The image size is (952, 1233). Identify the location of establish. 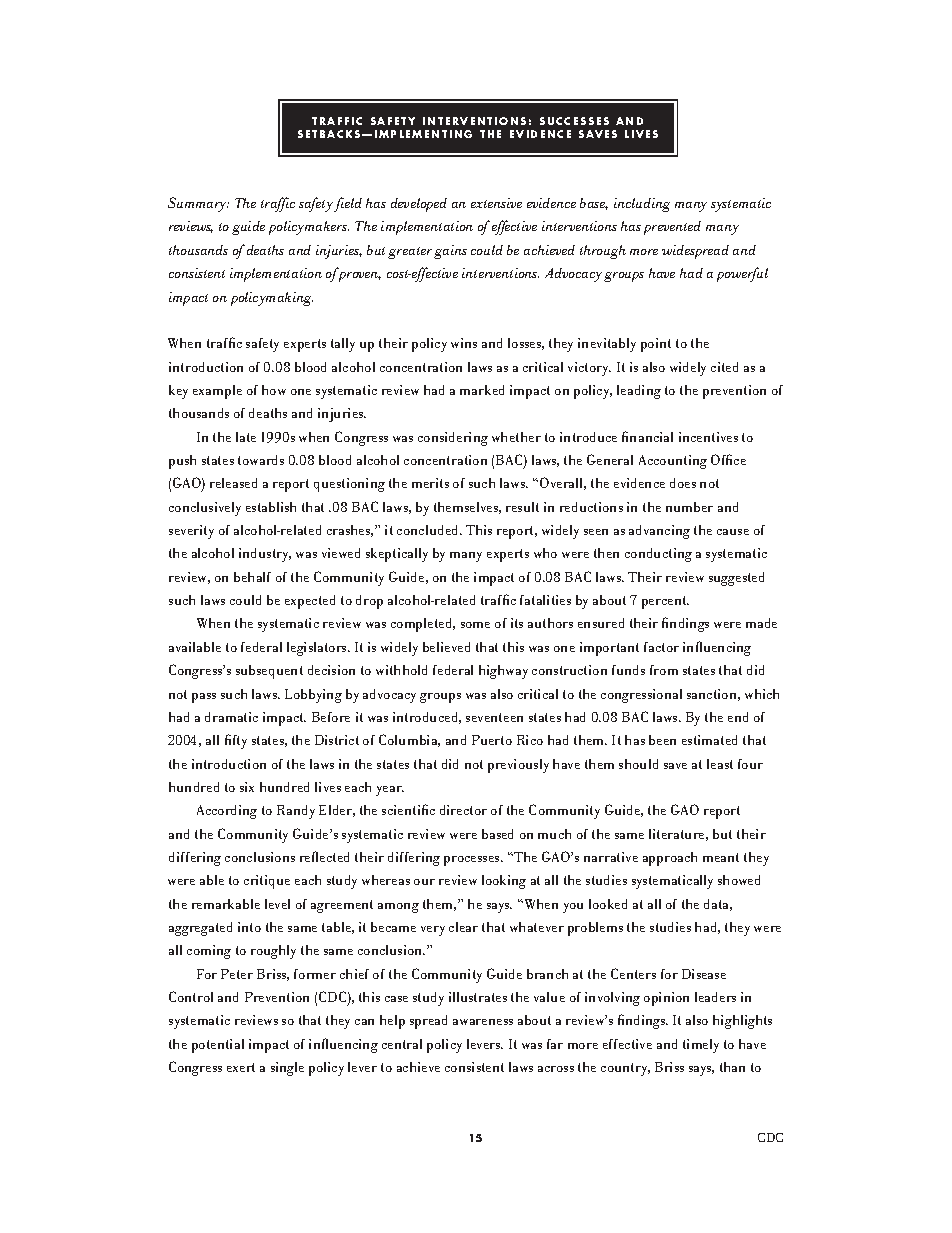
(271, 507).
